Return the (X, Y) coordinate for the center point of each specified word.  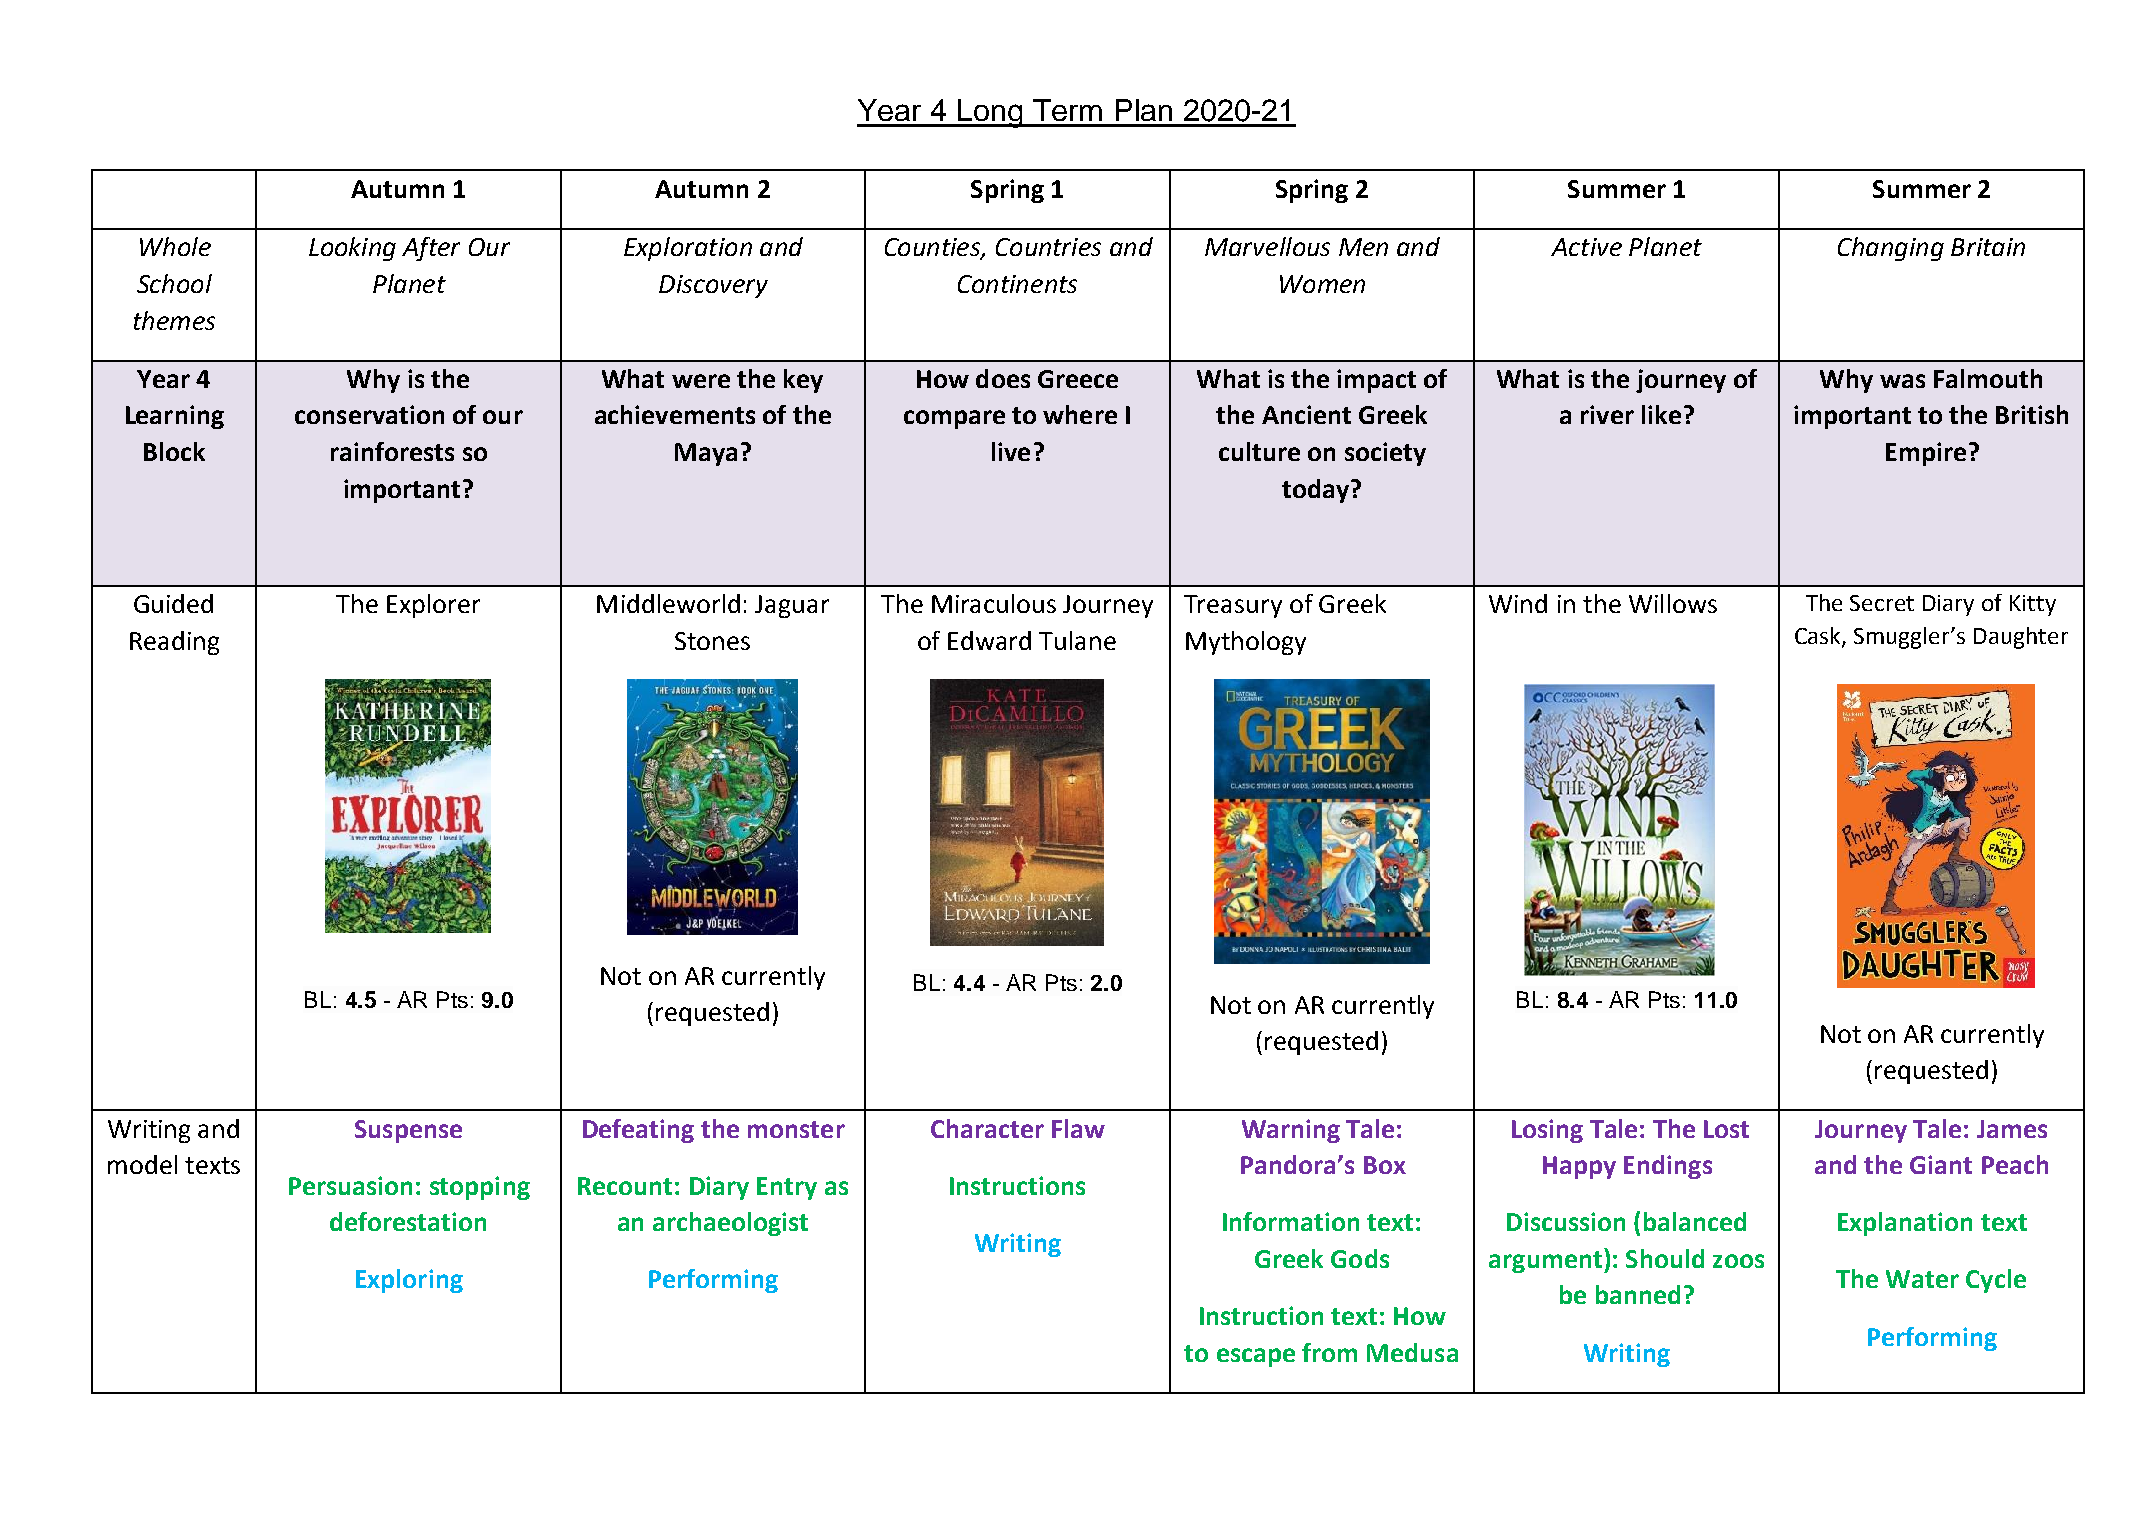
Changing (1891, 249)
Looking (352, 249)
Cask (1819, 637)
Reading (174, 643)
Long (990, 113)
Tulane (1077, 640)
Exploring (409, 1281)
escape (1256, 1357)
